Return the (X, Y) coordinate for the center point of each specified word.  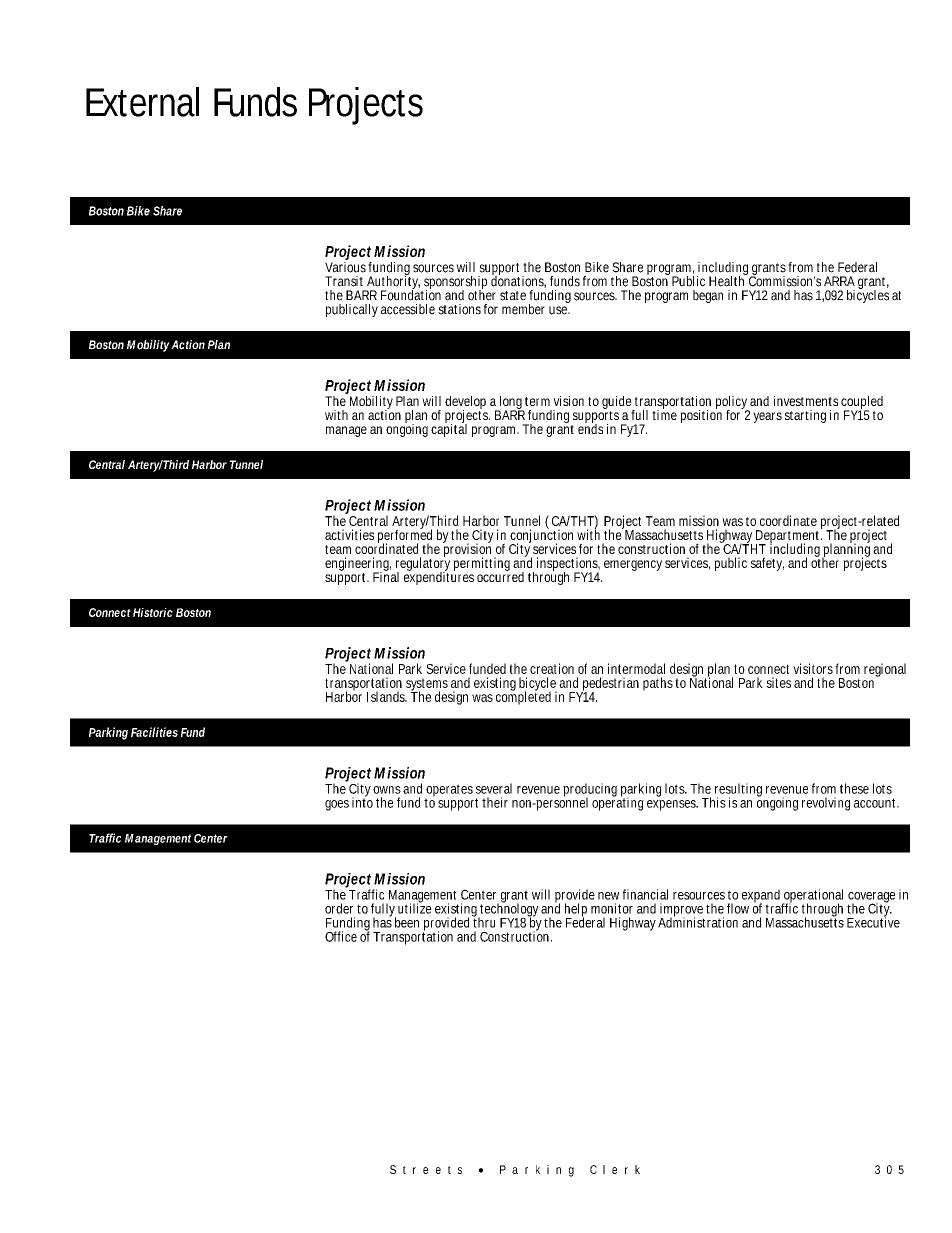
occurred (500, 575)
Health (728, 280)
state (513, 296)
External (142, 102)
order (339, 908)
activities (349, 534)
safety (767, 564)
